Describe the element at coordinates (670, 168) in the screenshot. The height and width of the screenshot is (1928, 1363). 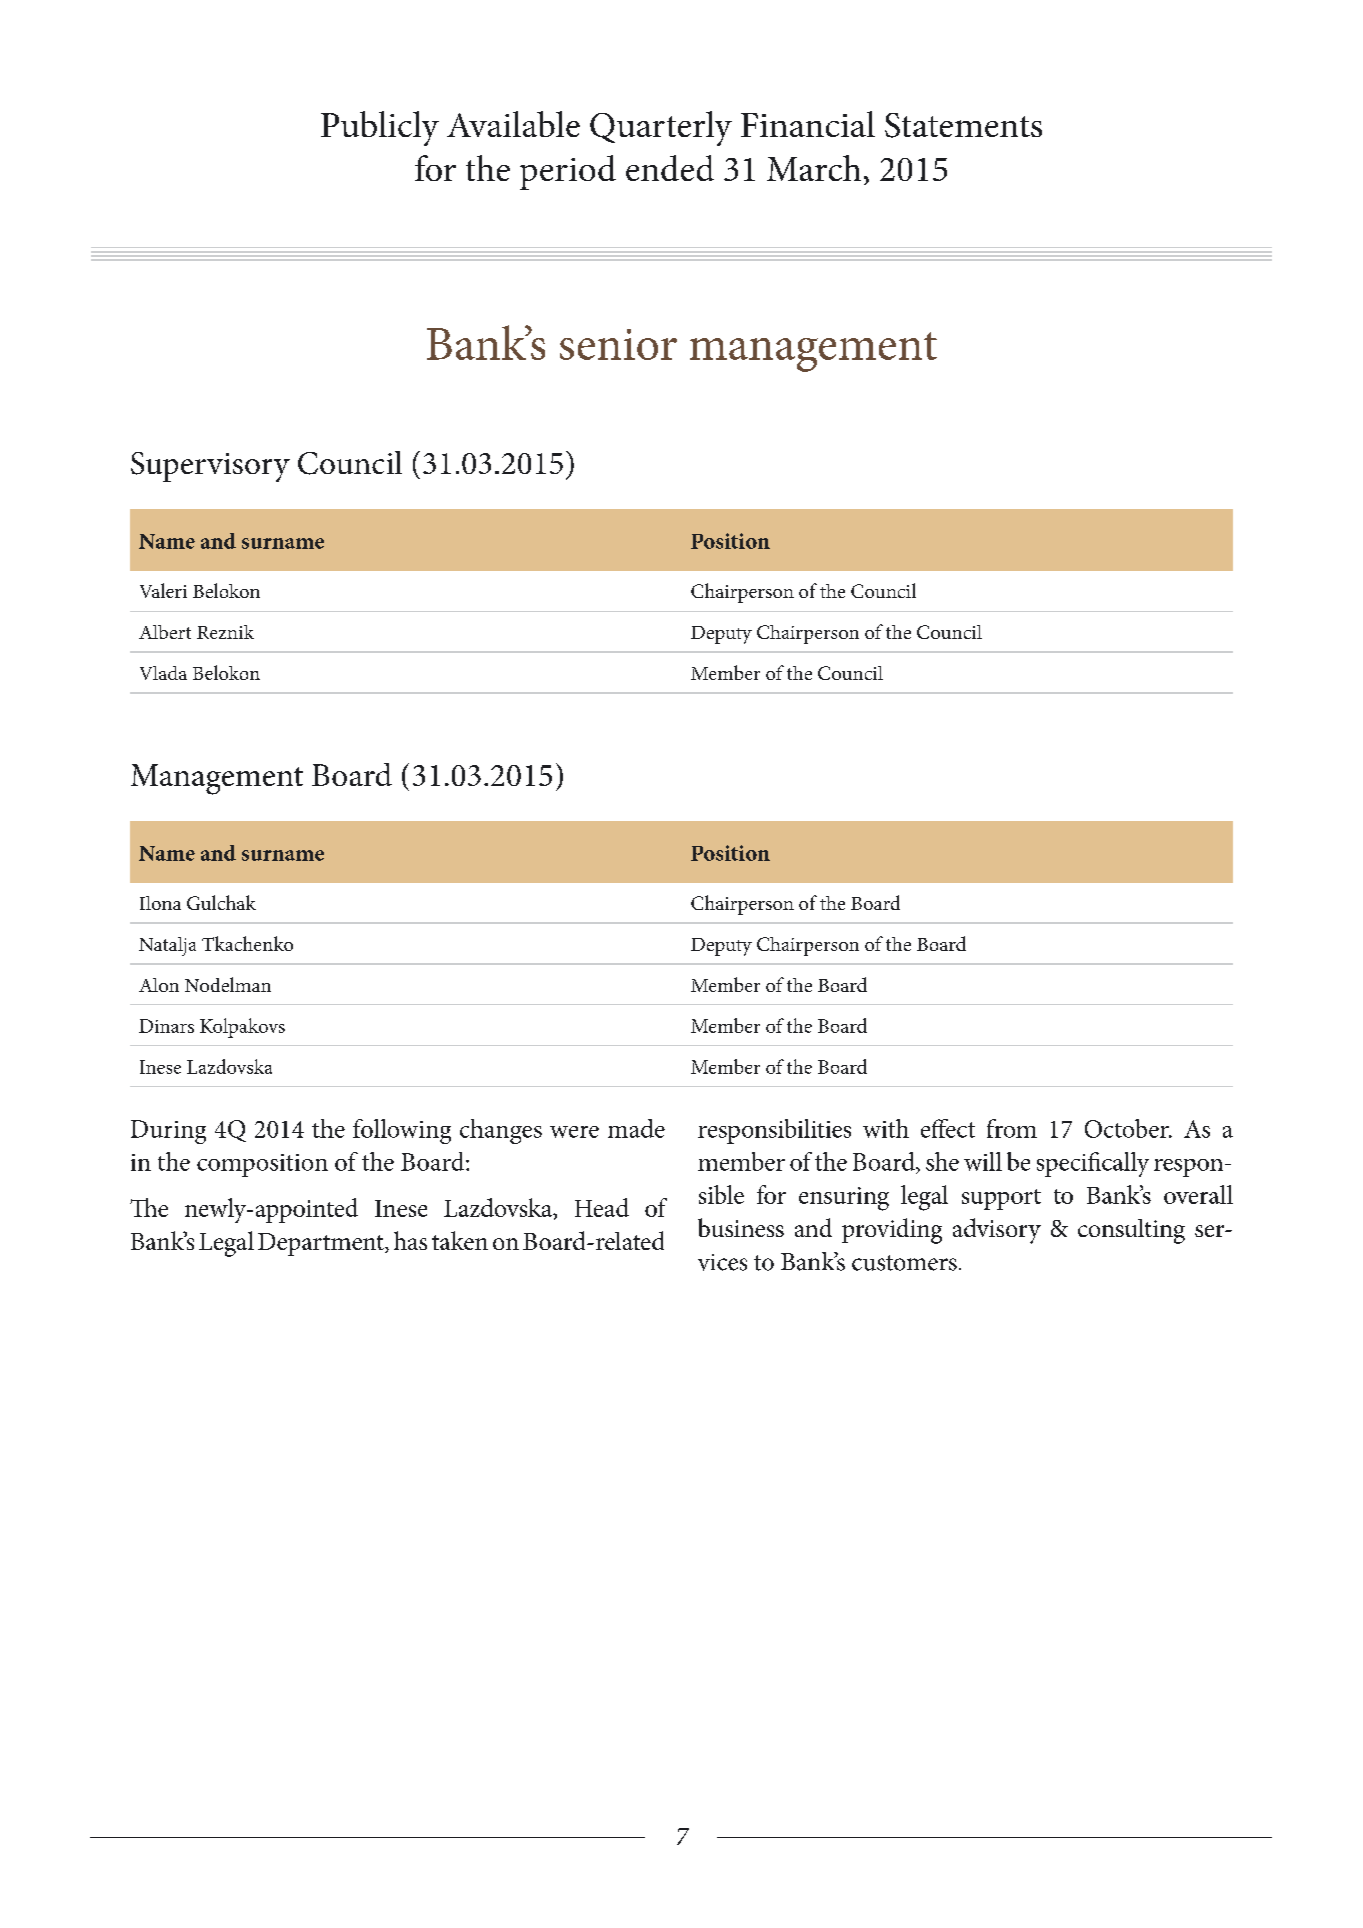
I see `ended` at that location.
